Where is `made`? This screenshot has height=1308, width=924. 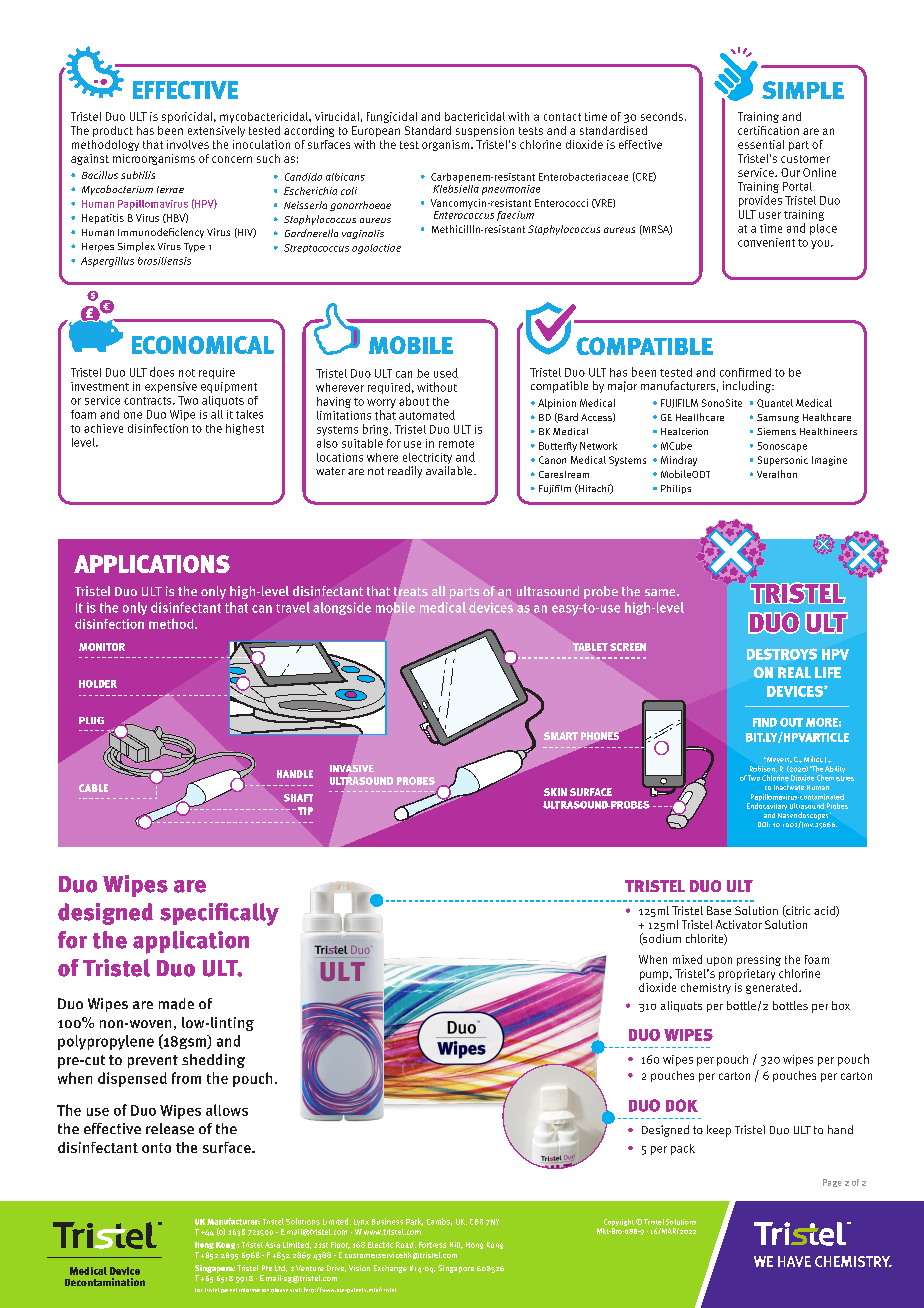
made is located at coordinates (176, 1004).
